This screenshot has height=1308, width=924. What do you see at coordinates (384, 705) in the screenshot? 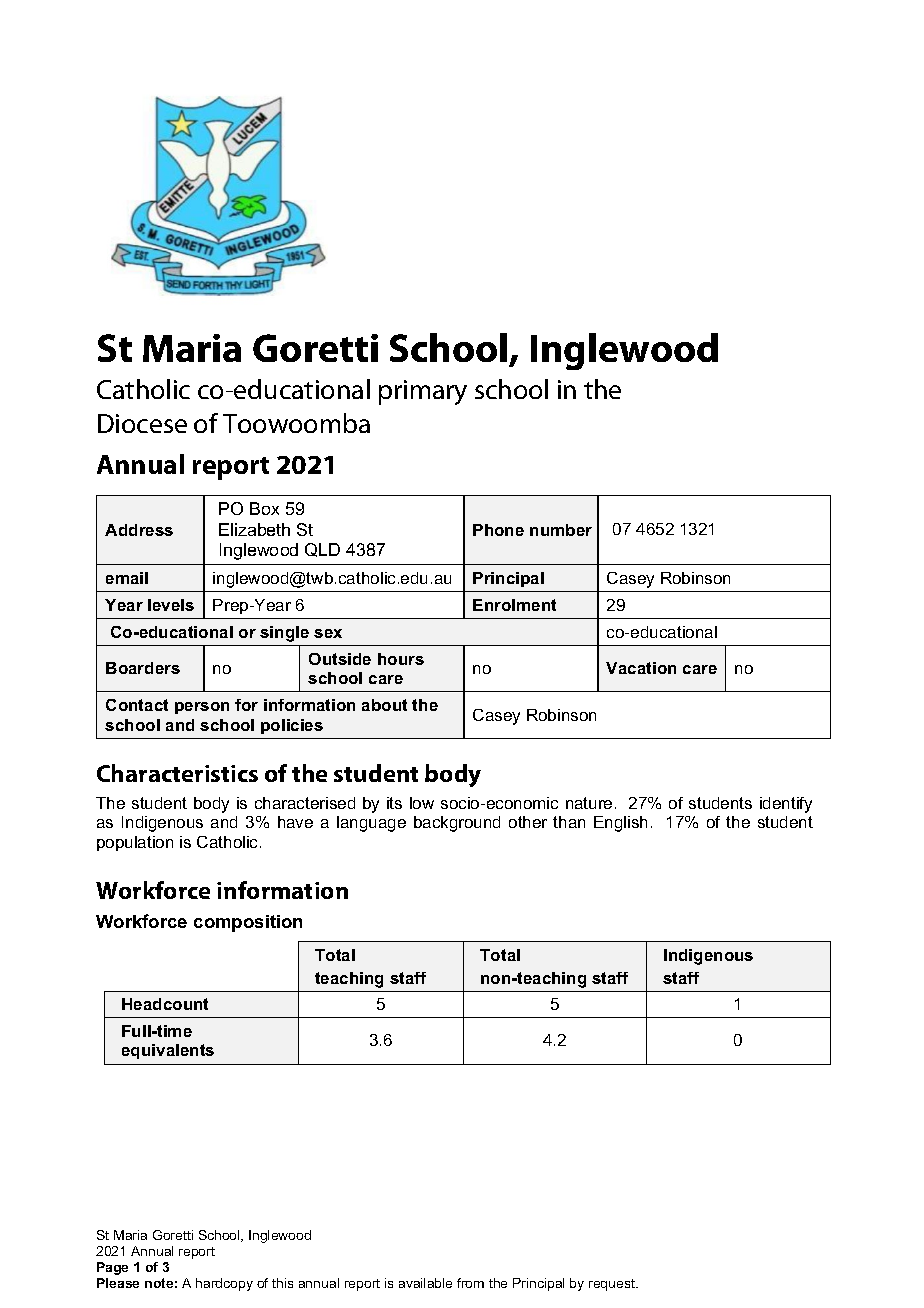
I see `about` at bounding box center [384, 705].
